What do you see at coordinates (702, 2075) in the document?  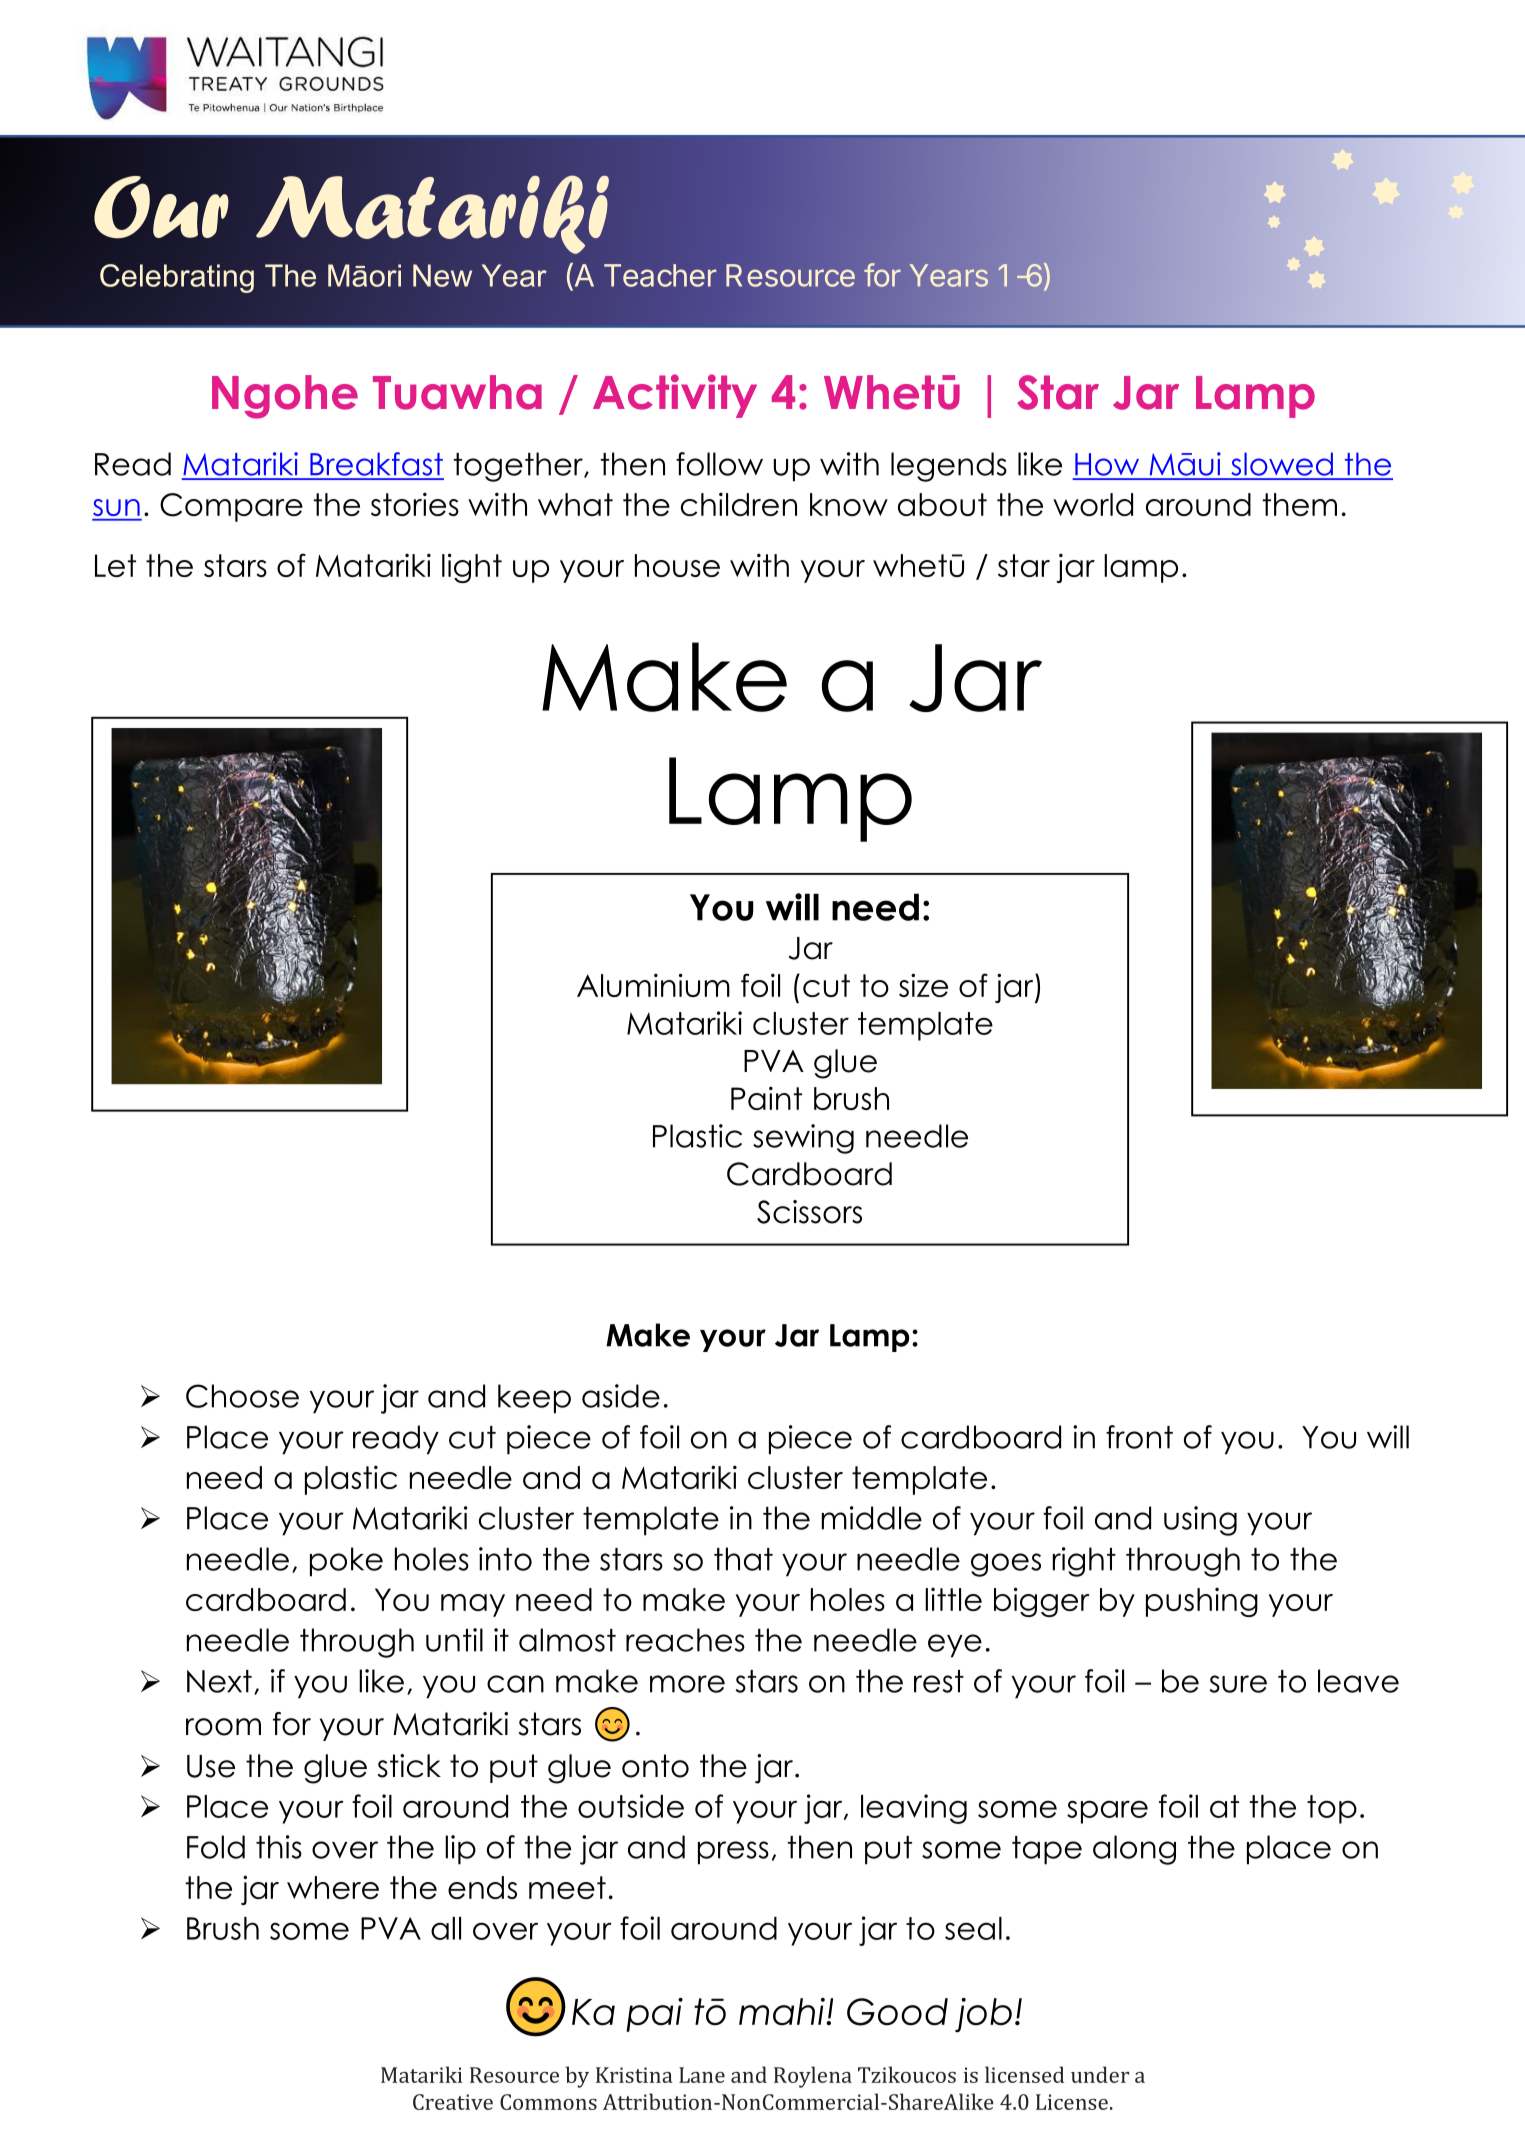 I see `Lane` at bounding box center [702, 2075].
